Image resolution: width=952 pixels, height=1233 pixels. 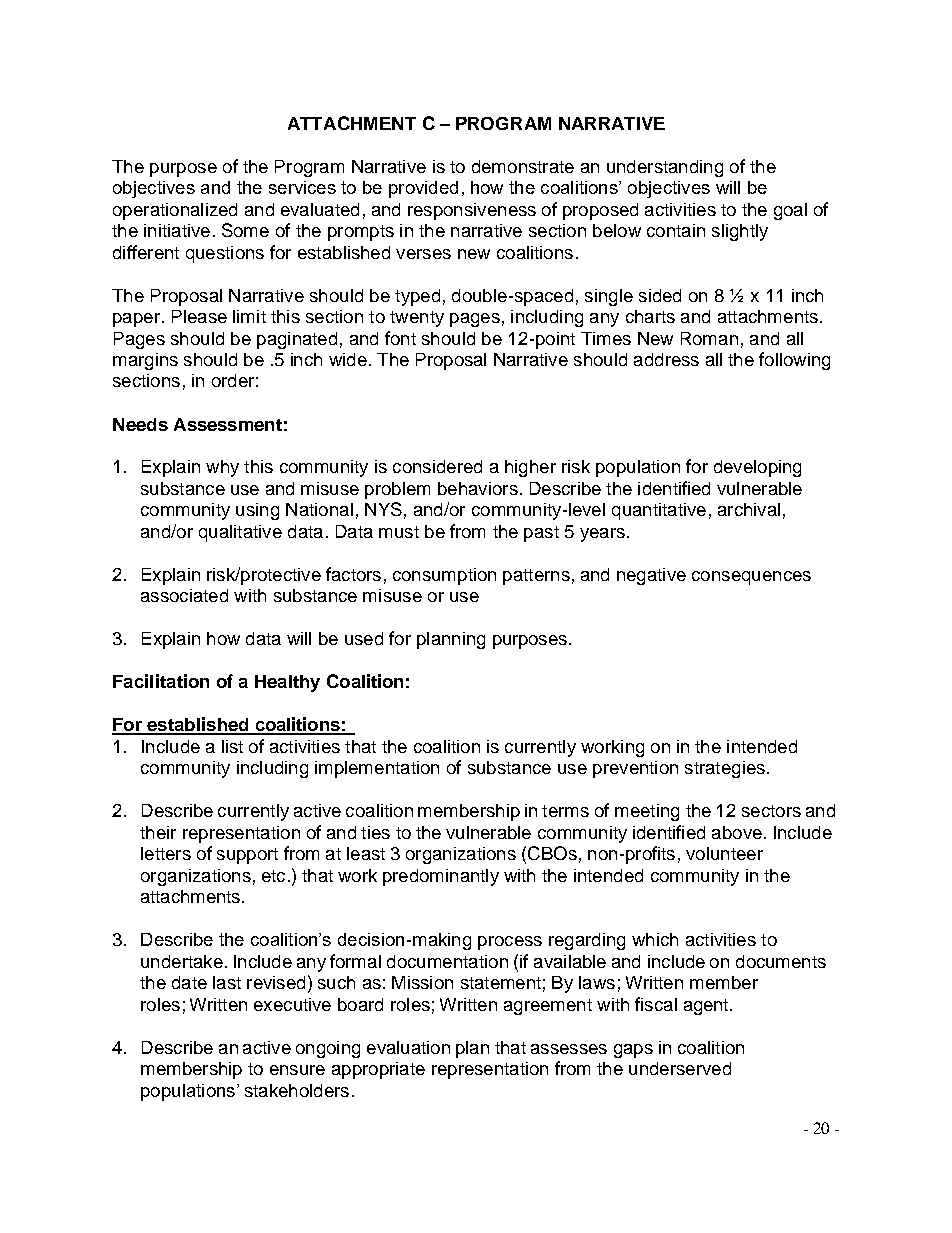 I want to click on slightly, so click(x=740, y=232).
